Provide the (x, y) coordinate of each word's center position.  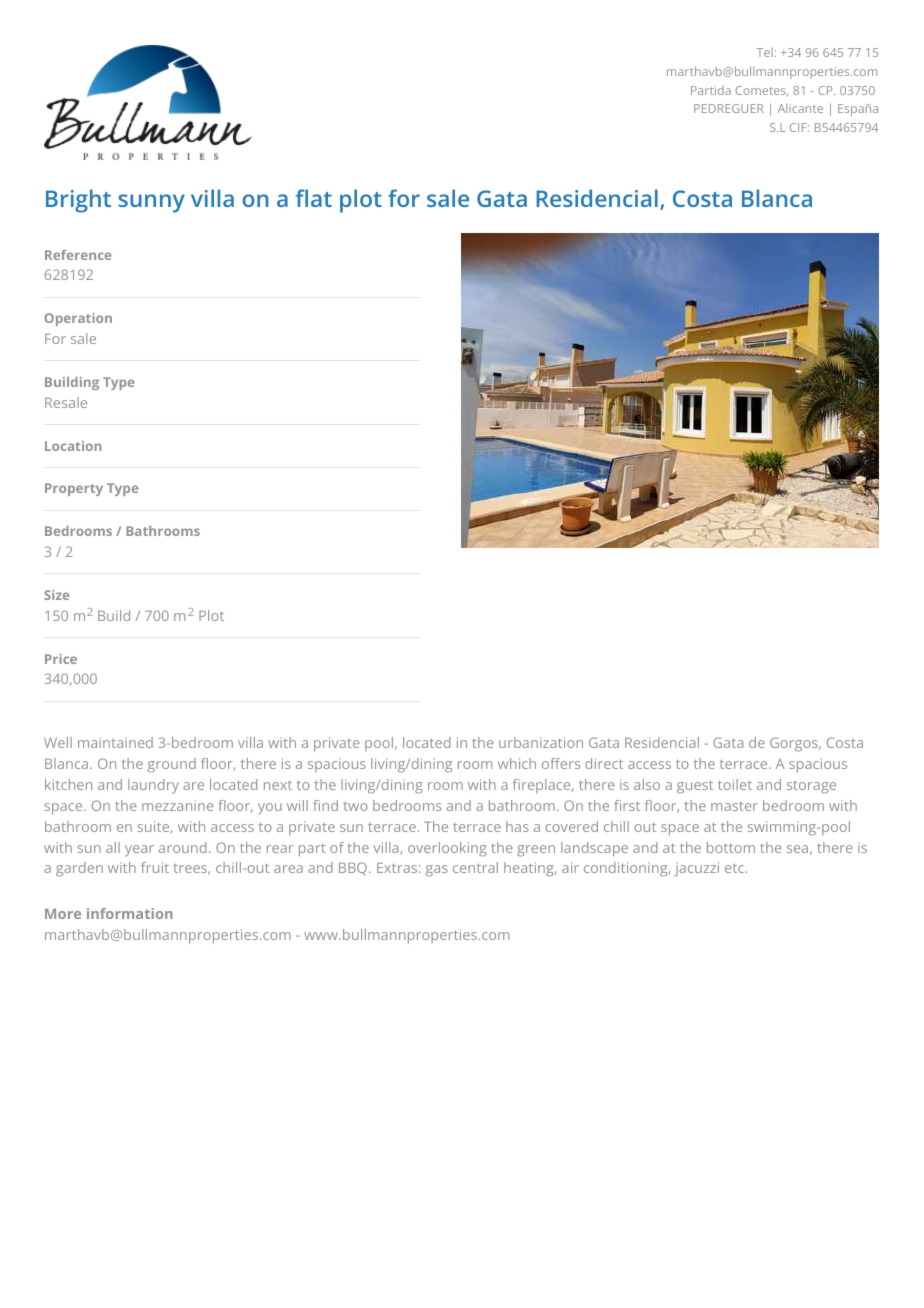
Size (56, 595)
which (517, 763)
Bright (78, 201)
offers (561, 763)
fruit (155, 867)
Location (73, 446)
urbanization (541, 742)
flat (314, 198)
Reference (78, 255)
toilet (735, 784)
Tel (765, 52)
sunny (151, 203)
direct (604, 763)
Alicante (800, 108)
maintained (115, 742)
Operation (78, 319)
